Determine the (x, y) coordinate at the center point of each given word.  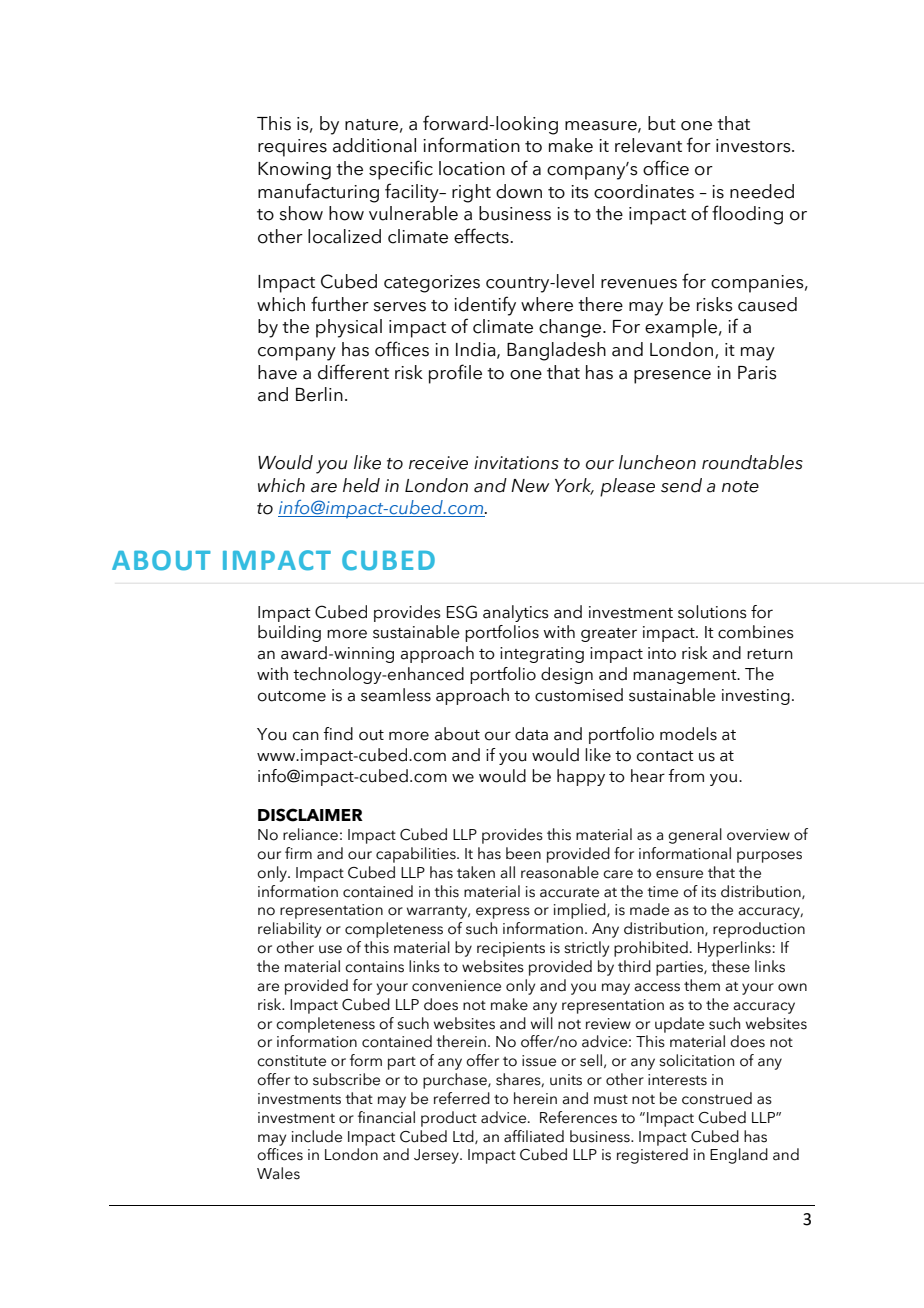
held (361, 485)
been (523, 853)
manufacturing (318, 193)
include (317, 1136)
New (530, 486)
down (519, 191)
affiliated (534, 1136)
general (695, 836)
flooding (747, 215)
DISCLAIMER (310, 815)
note (740, 487)
